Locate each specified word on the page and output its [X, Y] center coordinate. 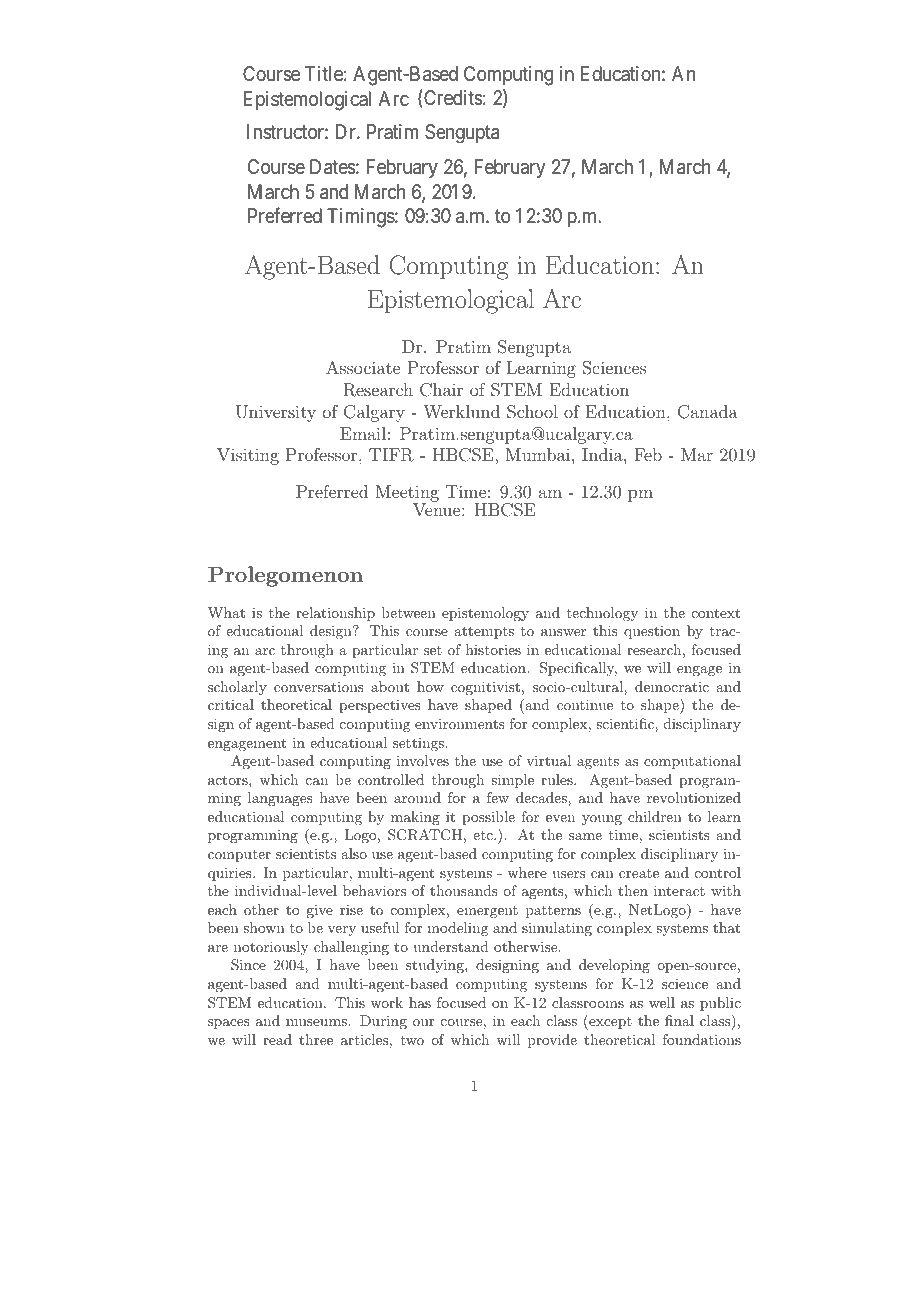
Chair [441, 390]
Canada [708, 412]
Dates [333, 167]
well [662, 1002]
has [420, 1002]
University [276, 413]
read [277, 1039]
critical [231, 704]
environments [460, 723]
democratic [672, 686]
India [603, 454]
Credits [452, 99]
